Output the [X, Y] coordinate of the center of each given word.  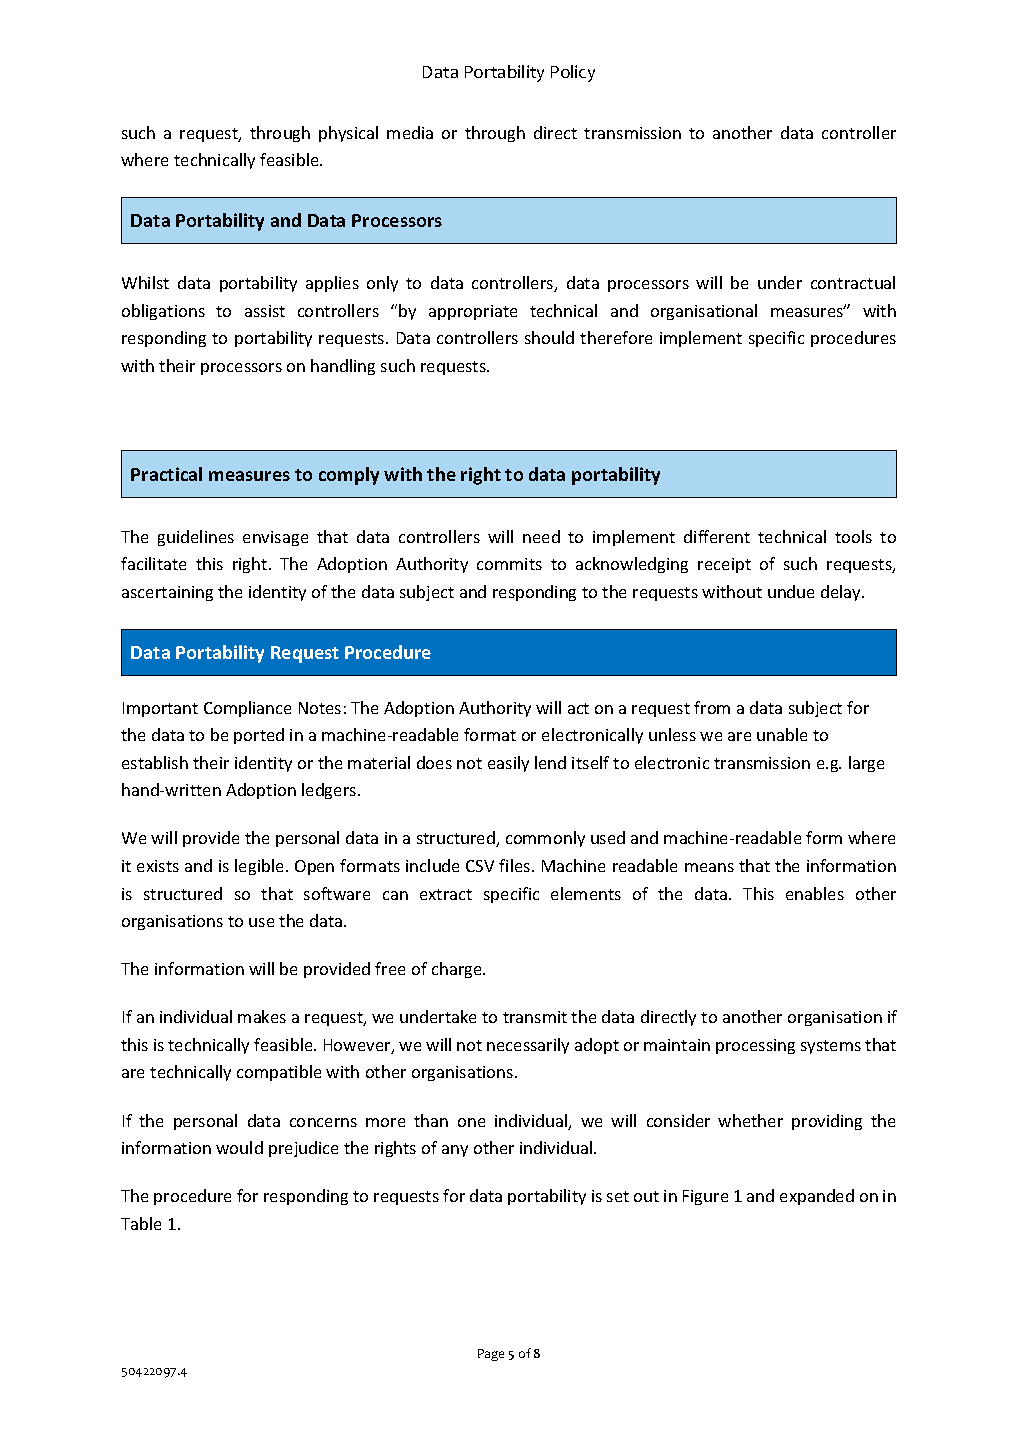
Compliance [247, 709]
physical [348, 134]
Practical [166, 474]
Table [141, 1223]
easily [508, 764]
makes [262, 1016]
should [549, 337]
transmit [535, 1017]
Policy [573, 73]
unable [782, 734]
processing [755, 1046]
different [717, 536]
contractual [853, 282]
